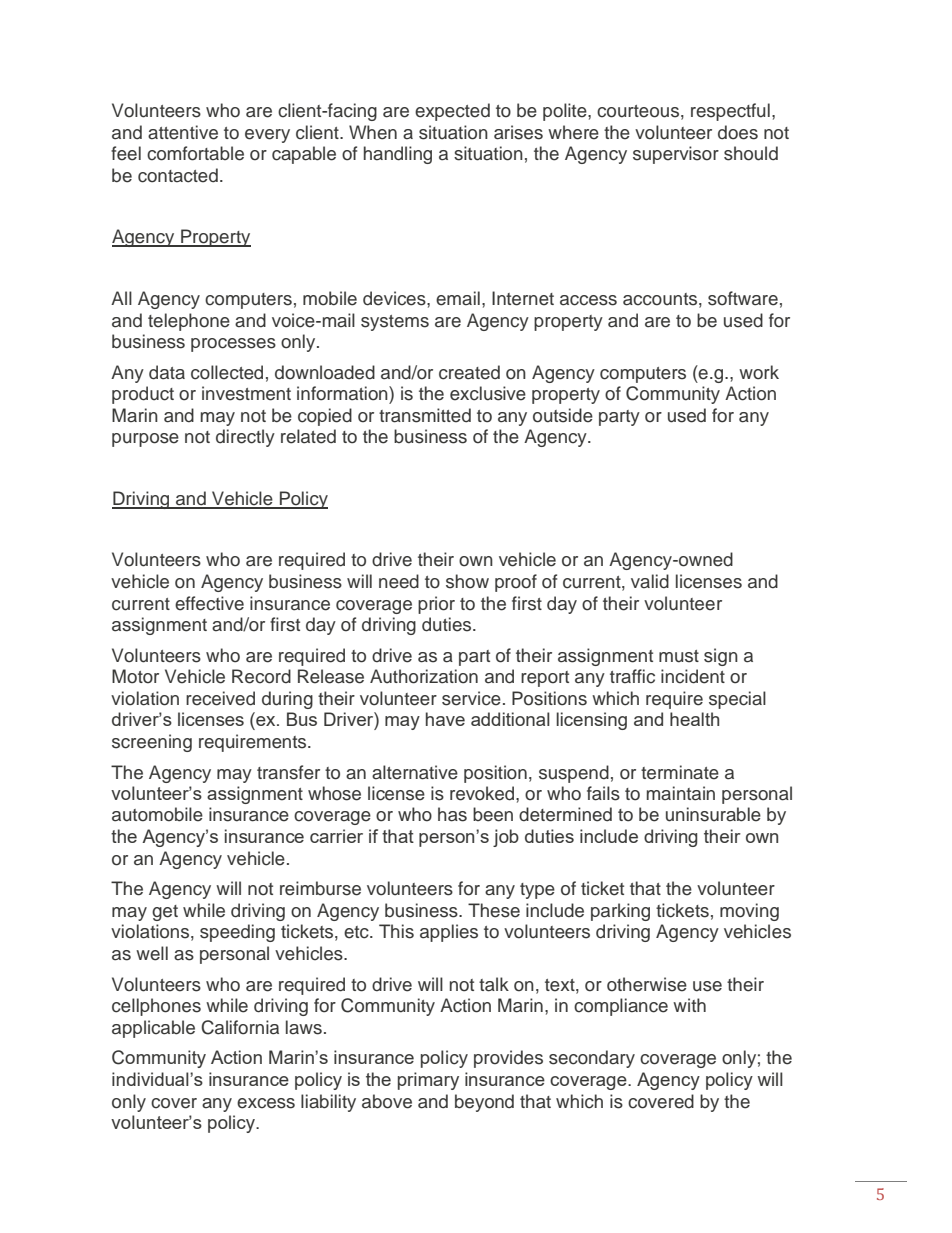  Describe the element at coordinates (428, 1081) in the screenshot. I see `primary` at that location.
